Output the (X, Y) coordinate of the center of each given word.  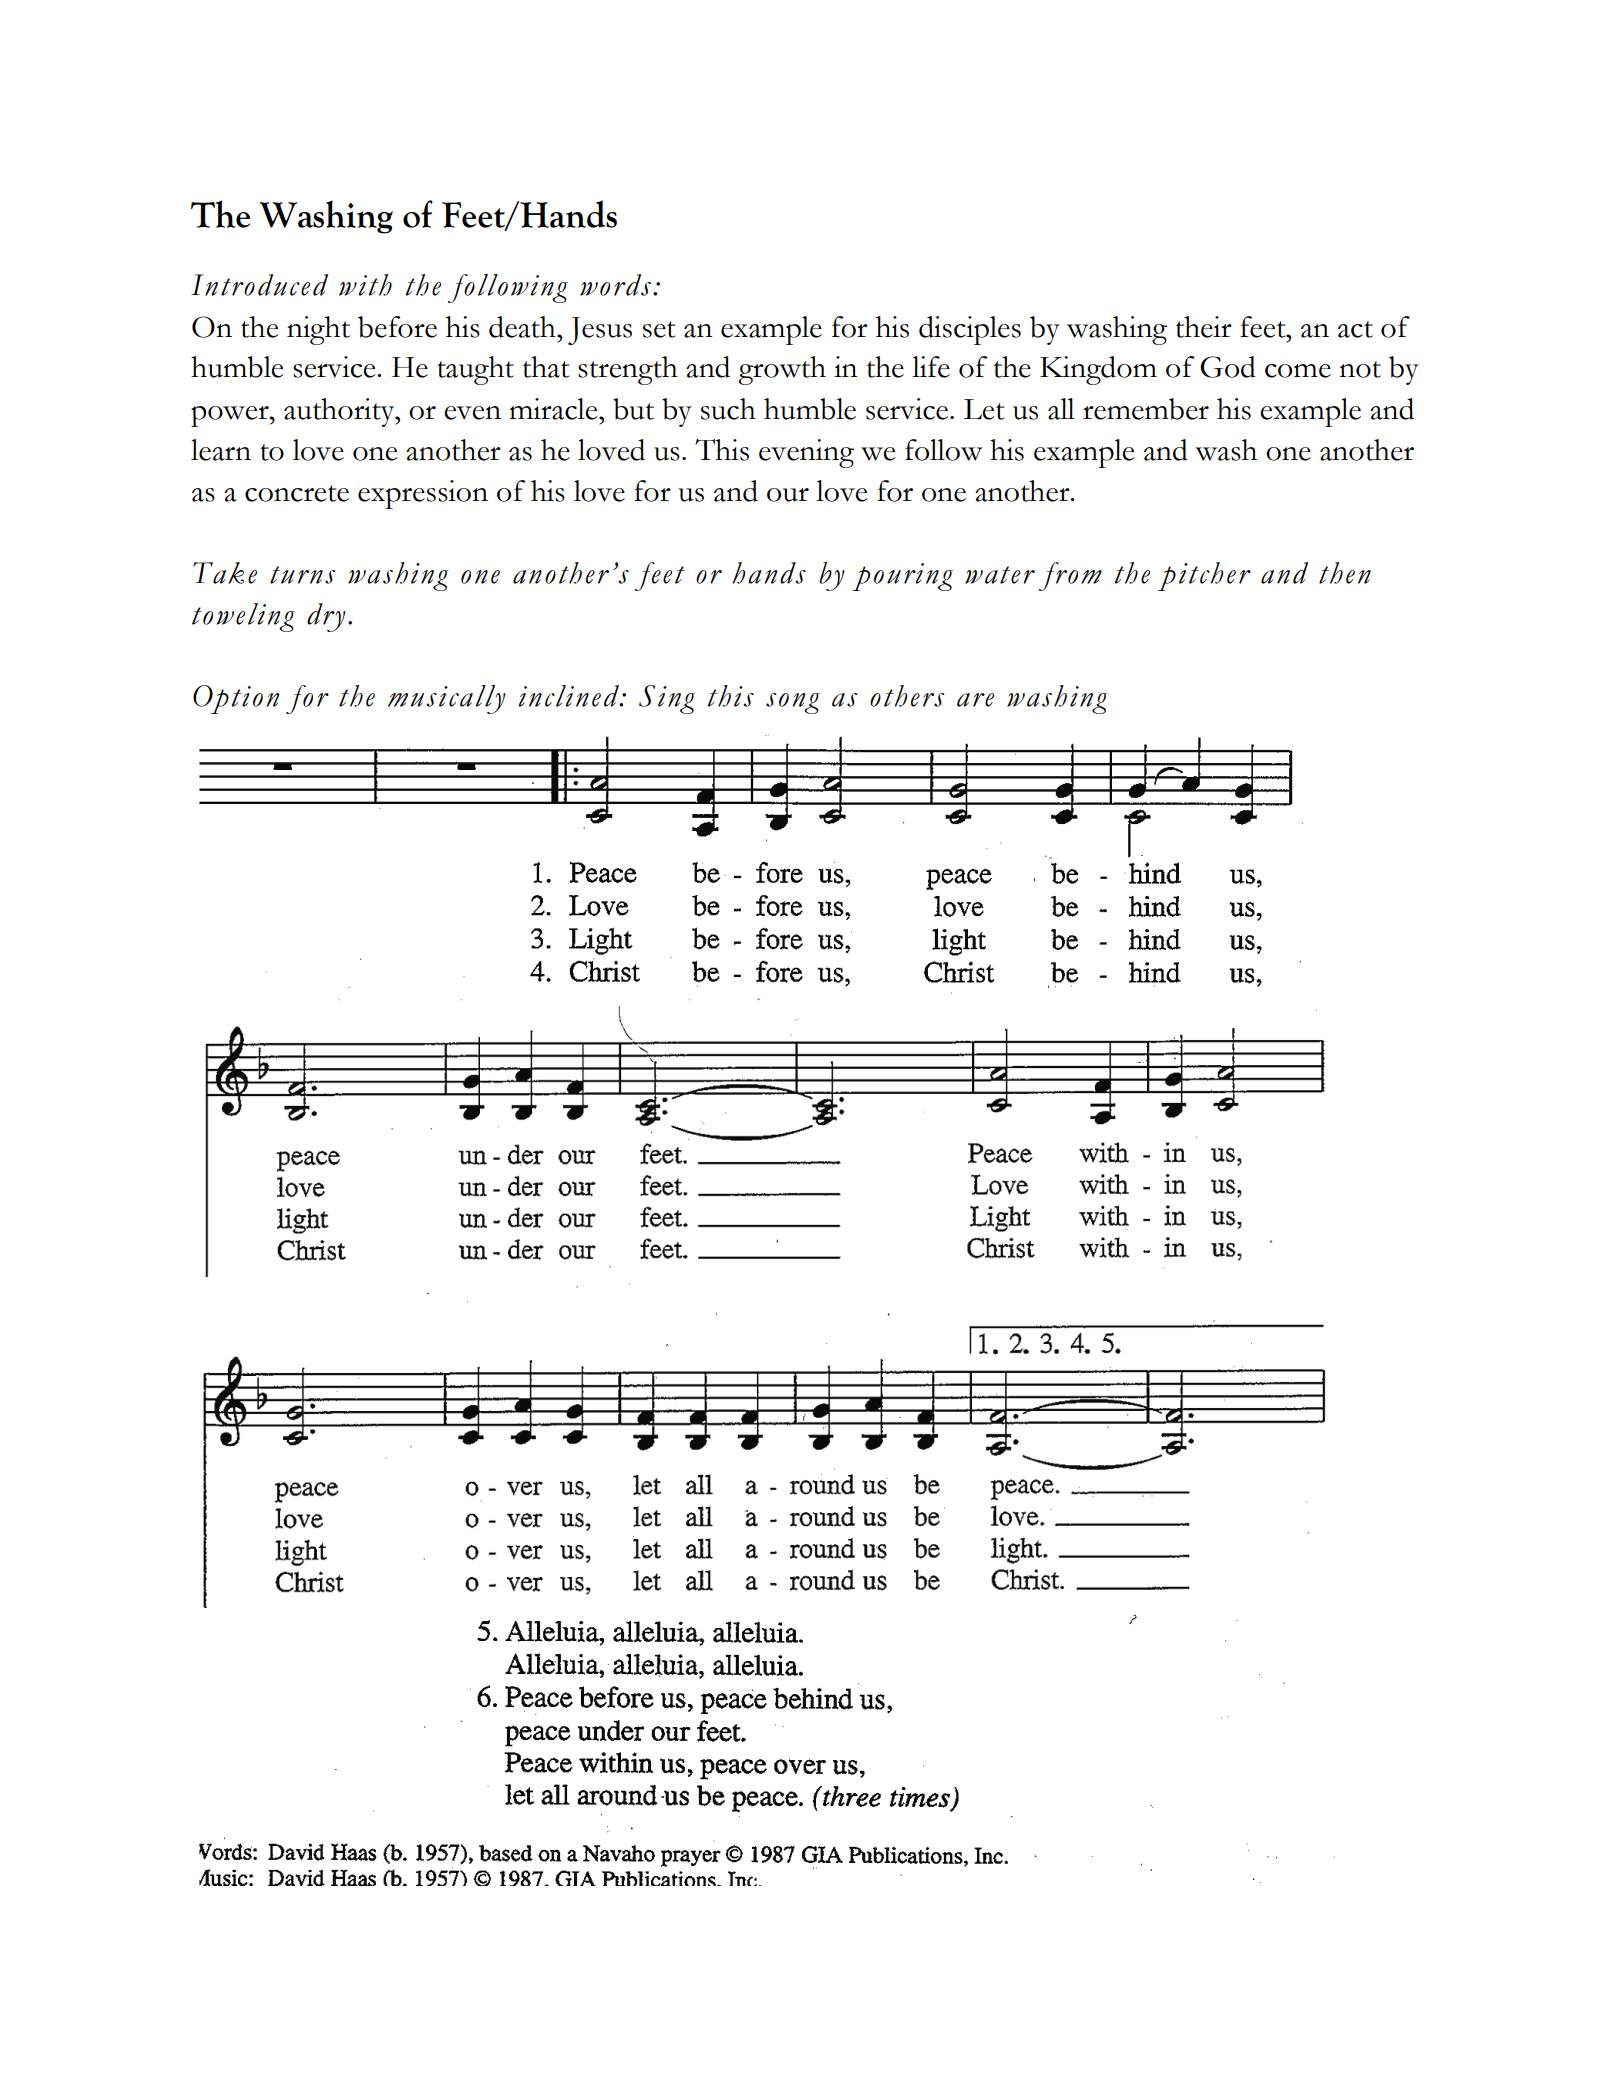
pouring (902, 577)
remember (1146, 409)
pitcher (1204, 576)
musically (447, 699)
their (1204, 327)
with (365, 285)
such (728, 409)
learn (221, 450)
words (617, 285)
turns (303, 575)
